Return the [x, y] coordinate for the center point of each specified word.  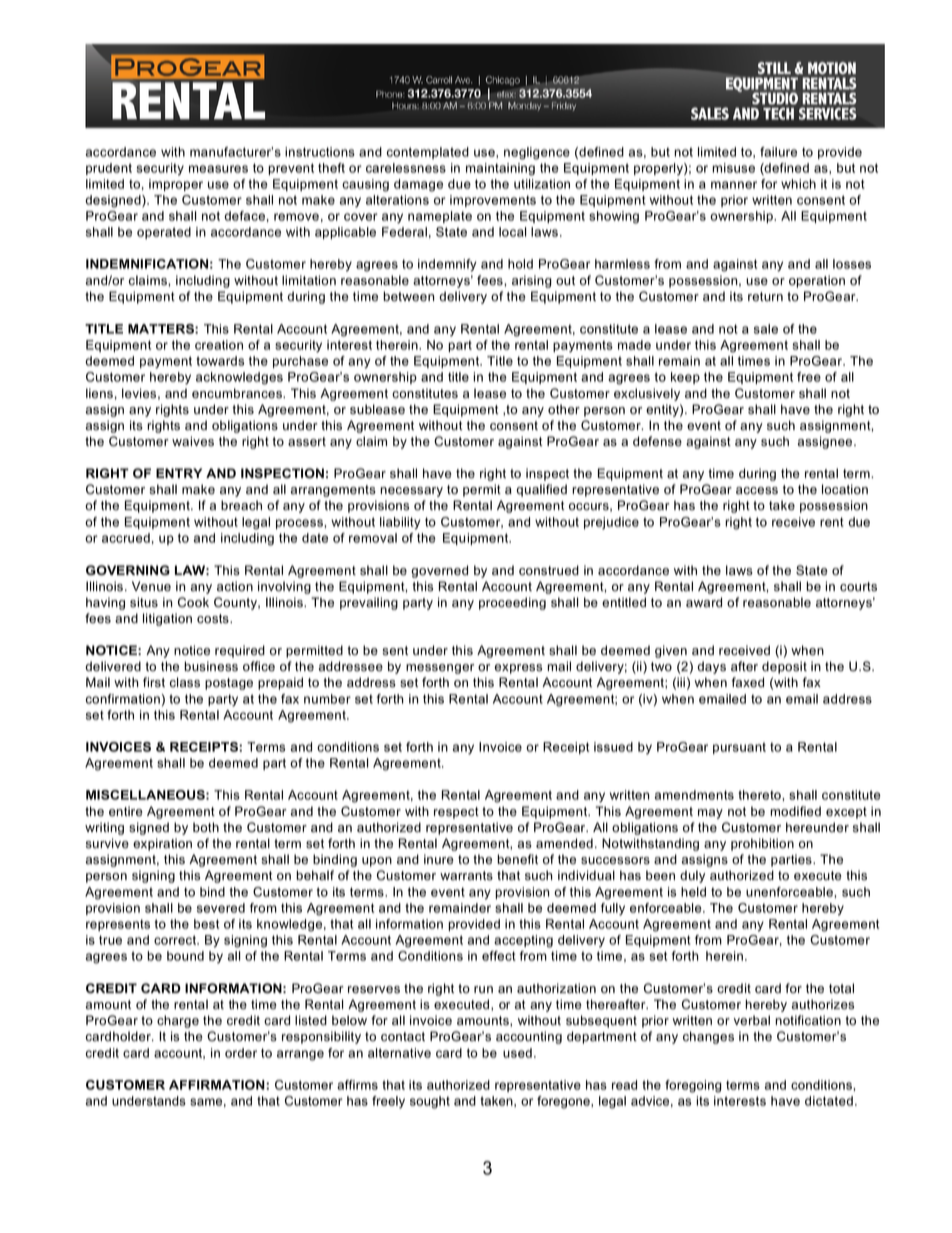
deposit [784, 667]
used [517, 1053]
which [798, 184]
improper [176, 185]
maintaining [500, 169]
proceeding [512, 603]
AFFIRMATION [218, 1085]
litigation [167, 619]
